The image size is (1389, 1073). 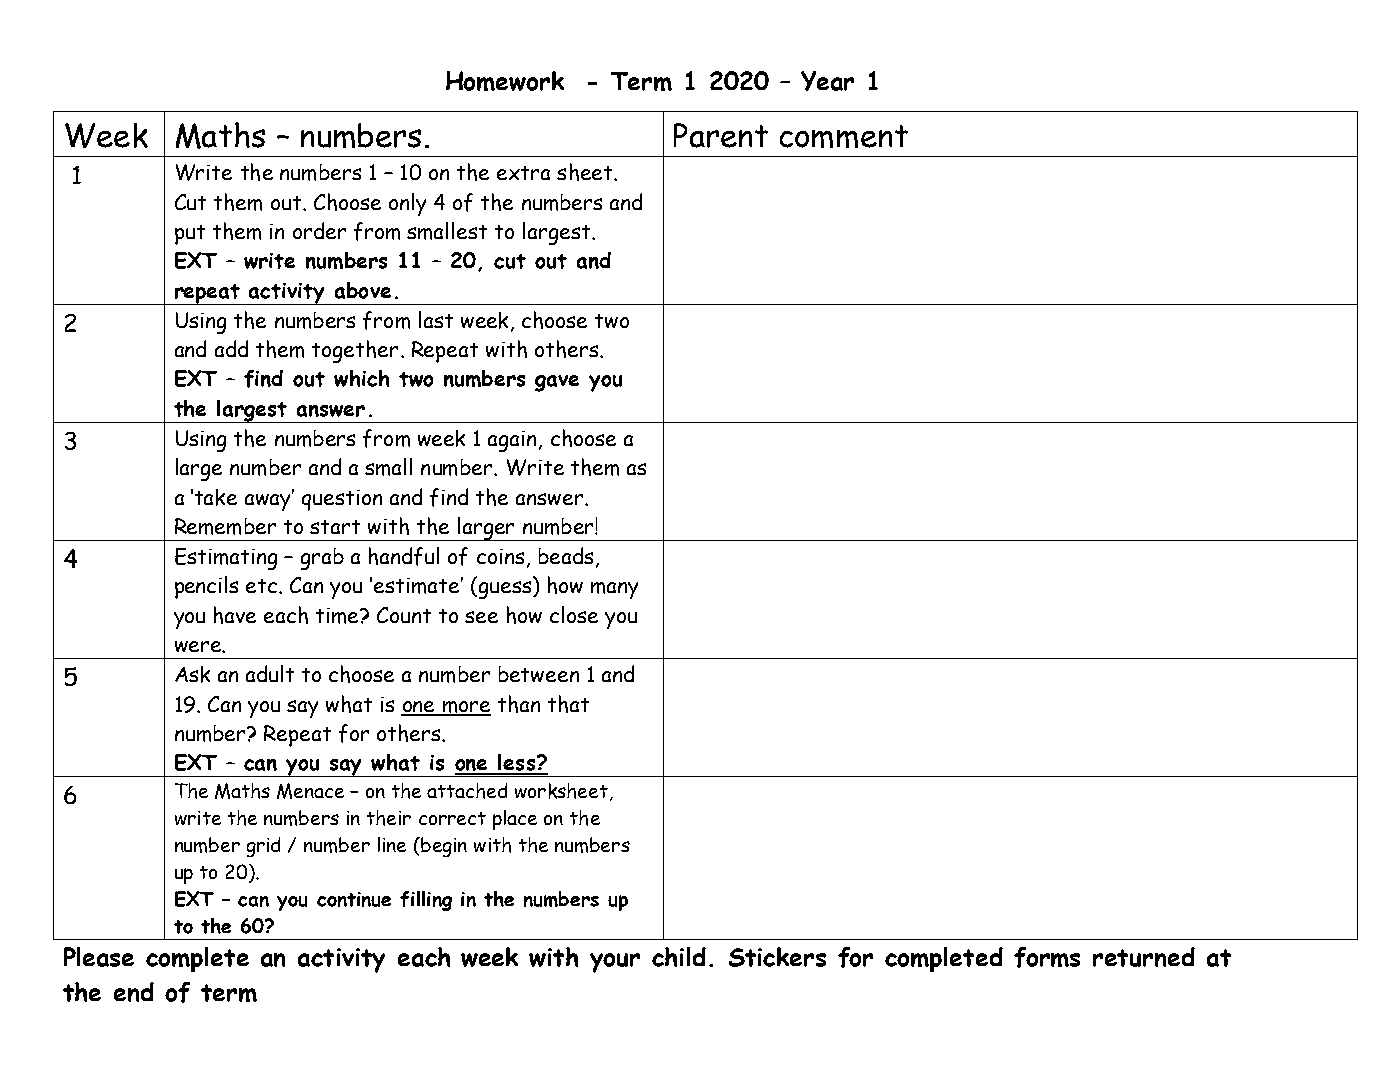 What do you see at coordinates (557, 383) in the screenshot?
I see `gave` at bounding box center [557, 383].
